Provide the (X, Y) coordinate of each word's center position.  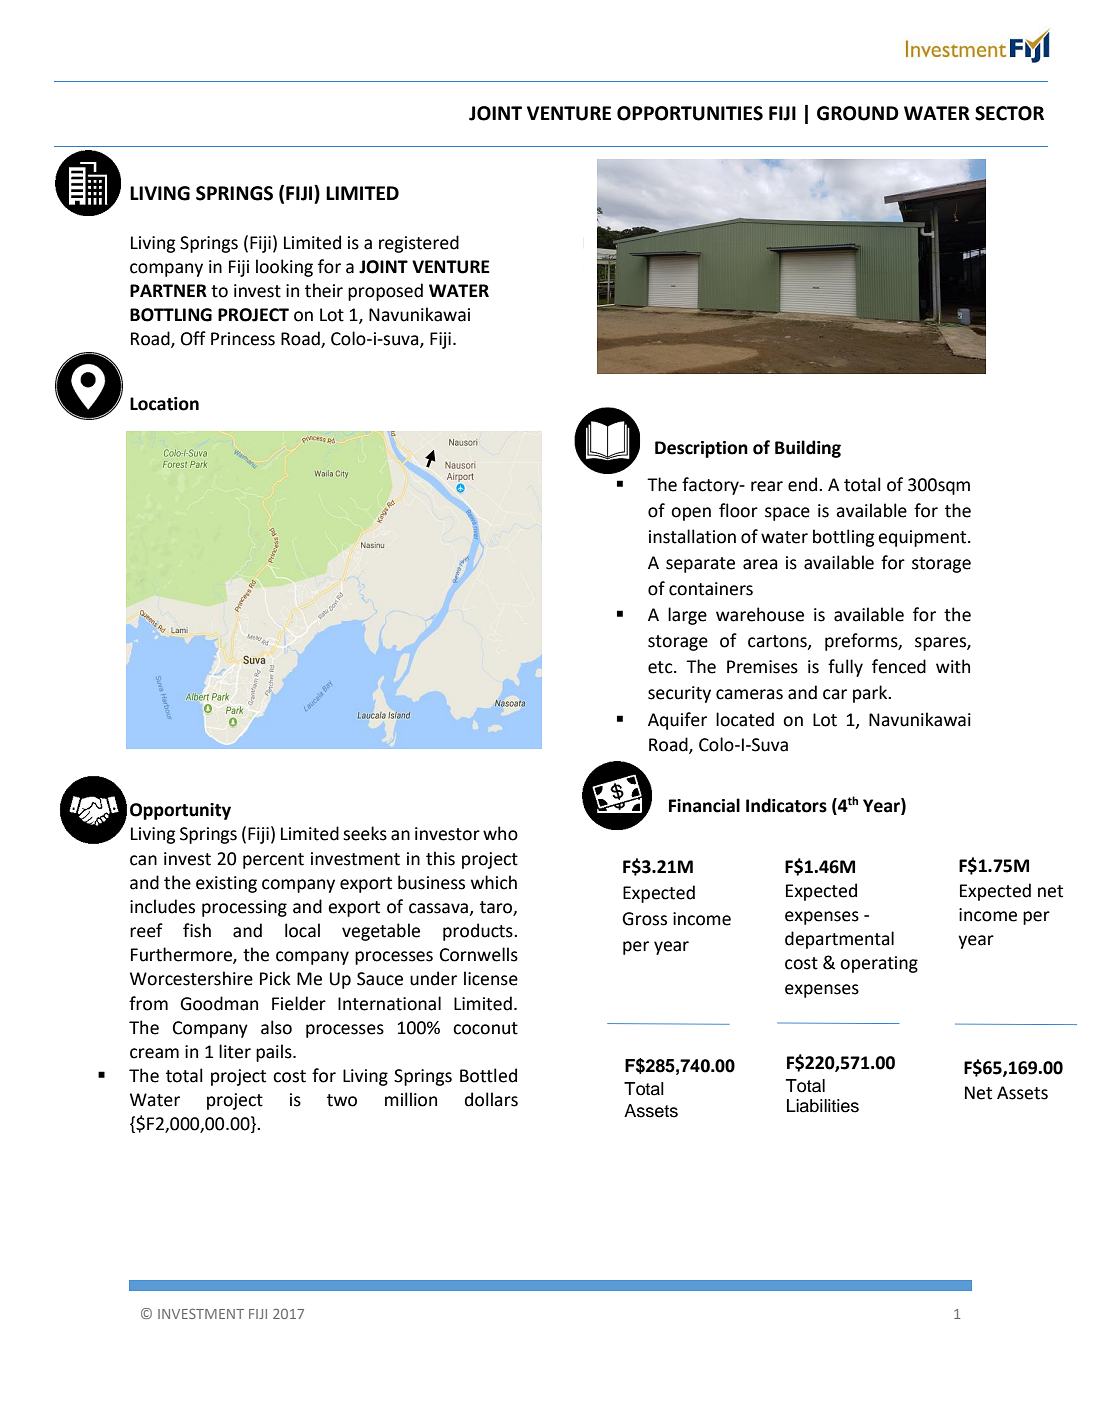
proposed (385, 292)
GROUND (858, 113)
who (500, 833)
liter (235, 1051)
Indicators (786, 805)
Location (164, 404)
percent (273, 861)
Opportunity (180, 811)
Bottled (488, 1075)
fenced (899, 666)
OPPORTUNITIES (690, 113)
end (804, 484)
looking (284, 268)
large (687, 616)
